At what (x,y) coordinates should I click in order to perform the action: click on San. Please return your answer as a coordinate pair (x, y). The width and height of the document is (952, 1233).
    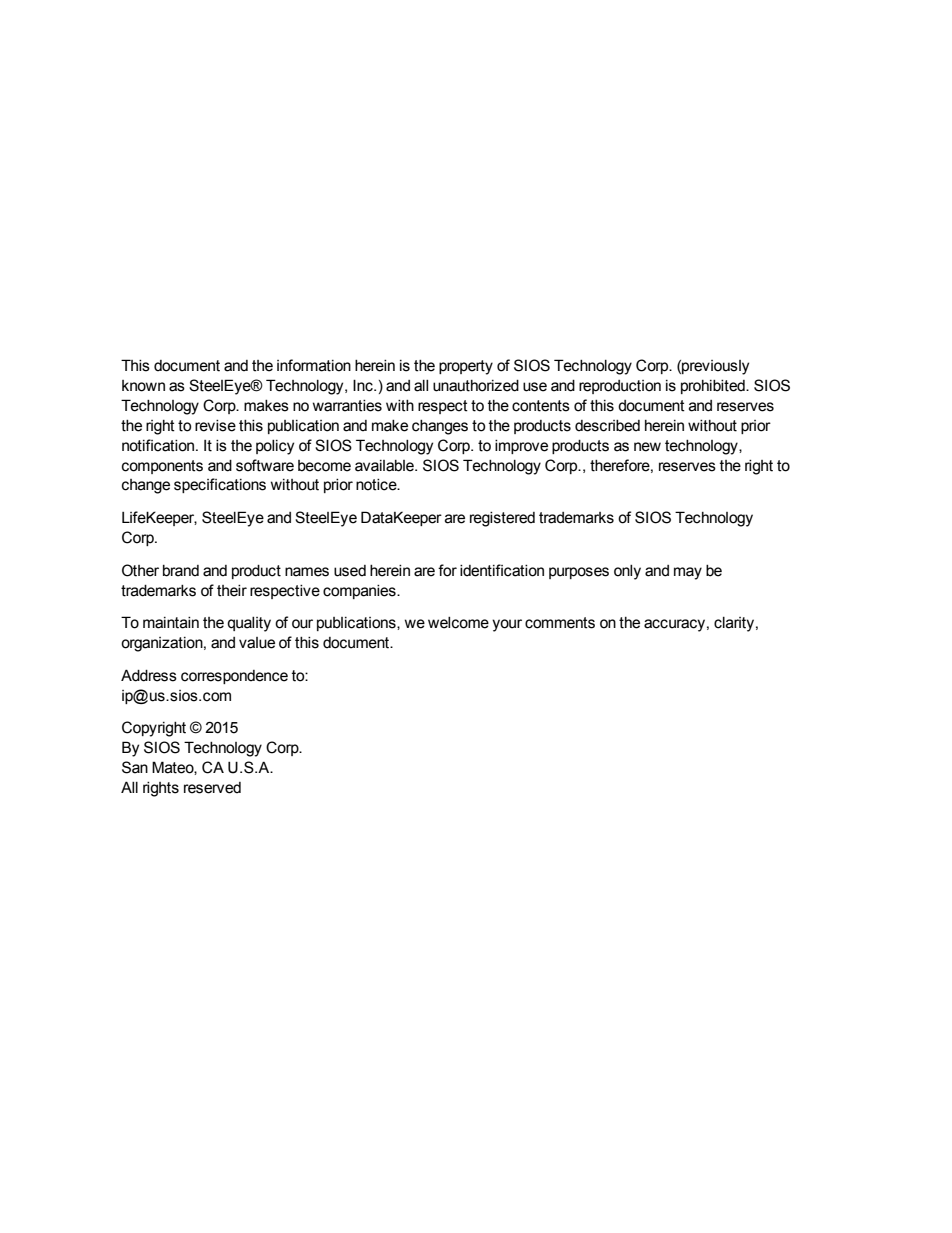
    Looking at the image, I should click on (135, 767).
